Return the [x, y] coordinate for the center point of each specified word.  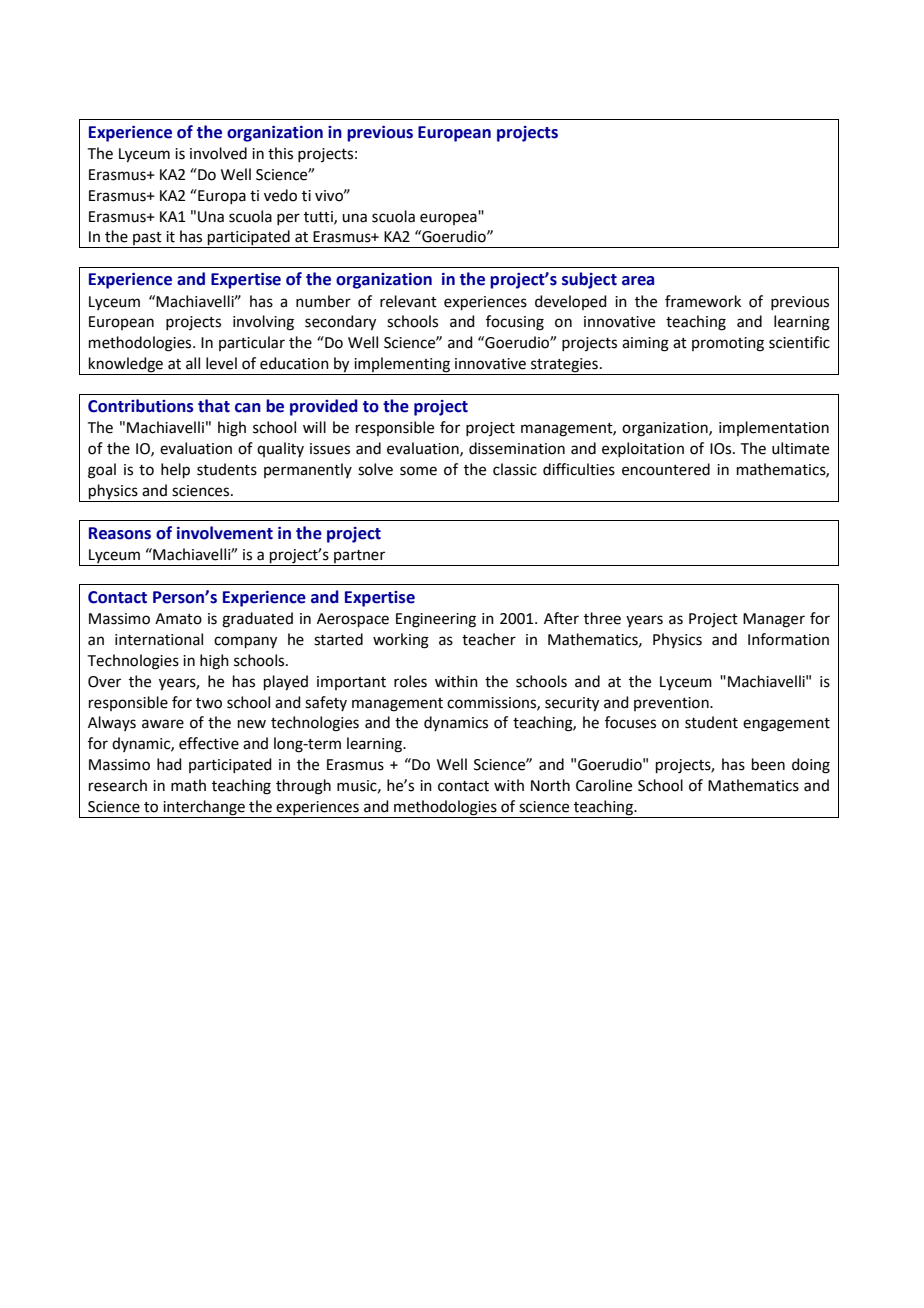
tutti [319, 217]
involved [218, 153]
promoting [728, 344]
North [550, 785]
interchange [204, 808]
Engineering [436, 620]
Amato [178, 619]
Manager [774, 620]
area [638, 281]
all [193, 363]
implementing [402, 366]
